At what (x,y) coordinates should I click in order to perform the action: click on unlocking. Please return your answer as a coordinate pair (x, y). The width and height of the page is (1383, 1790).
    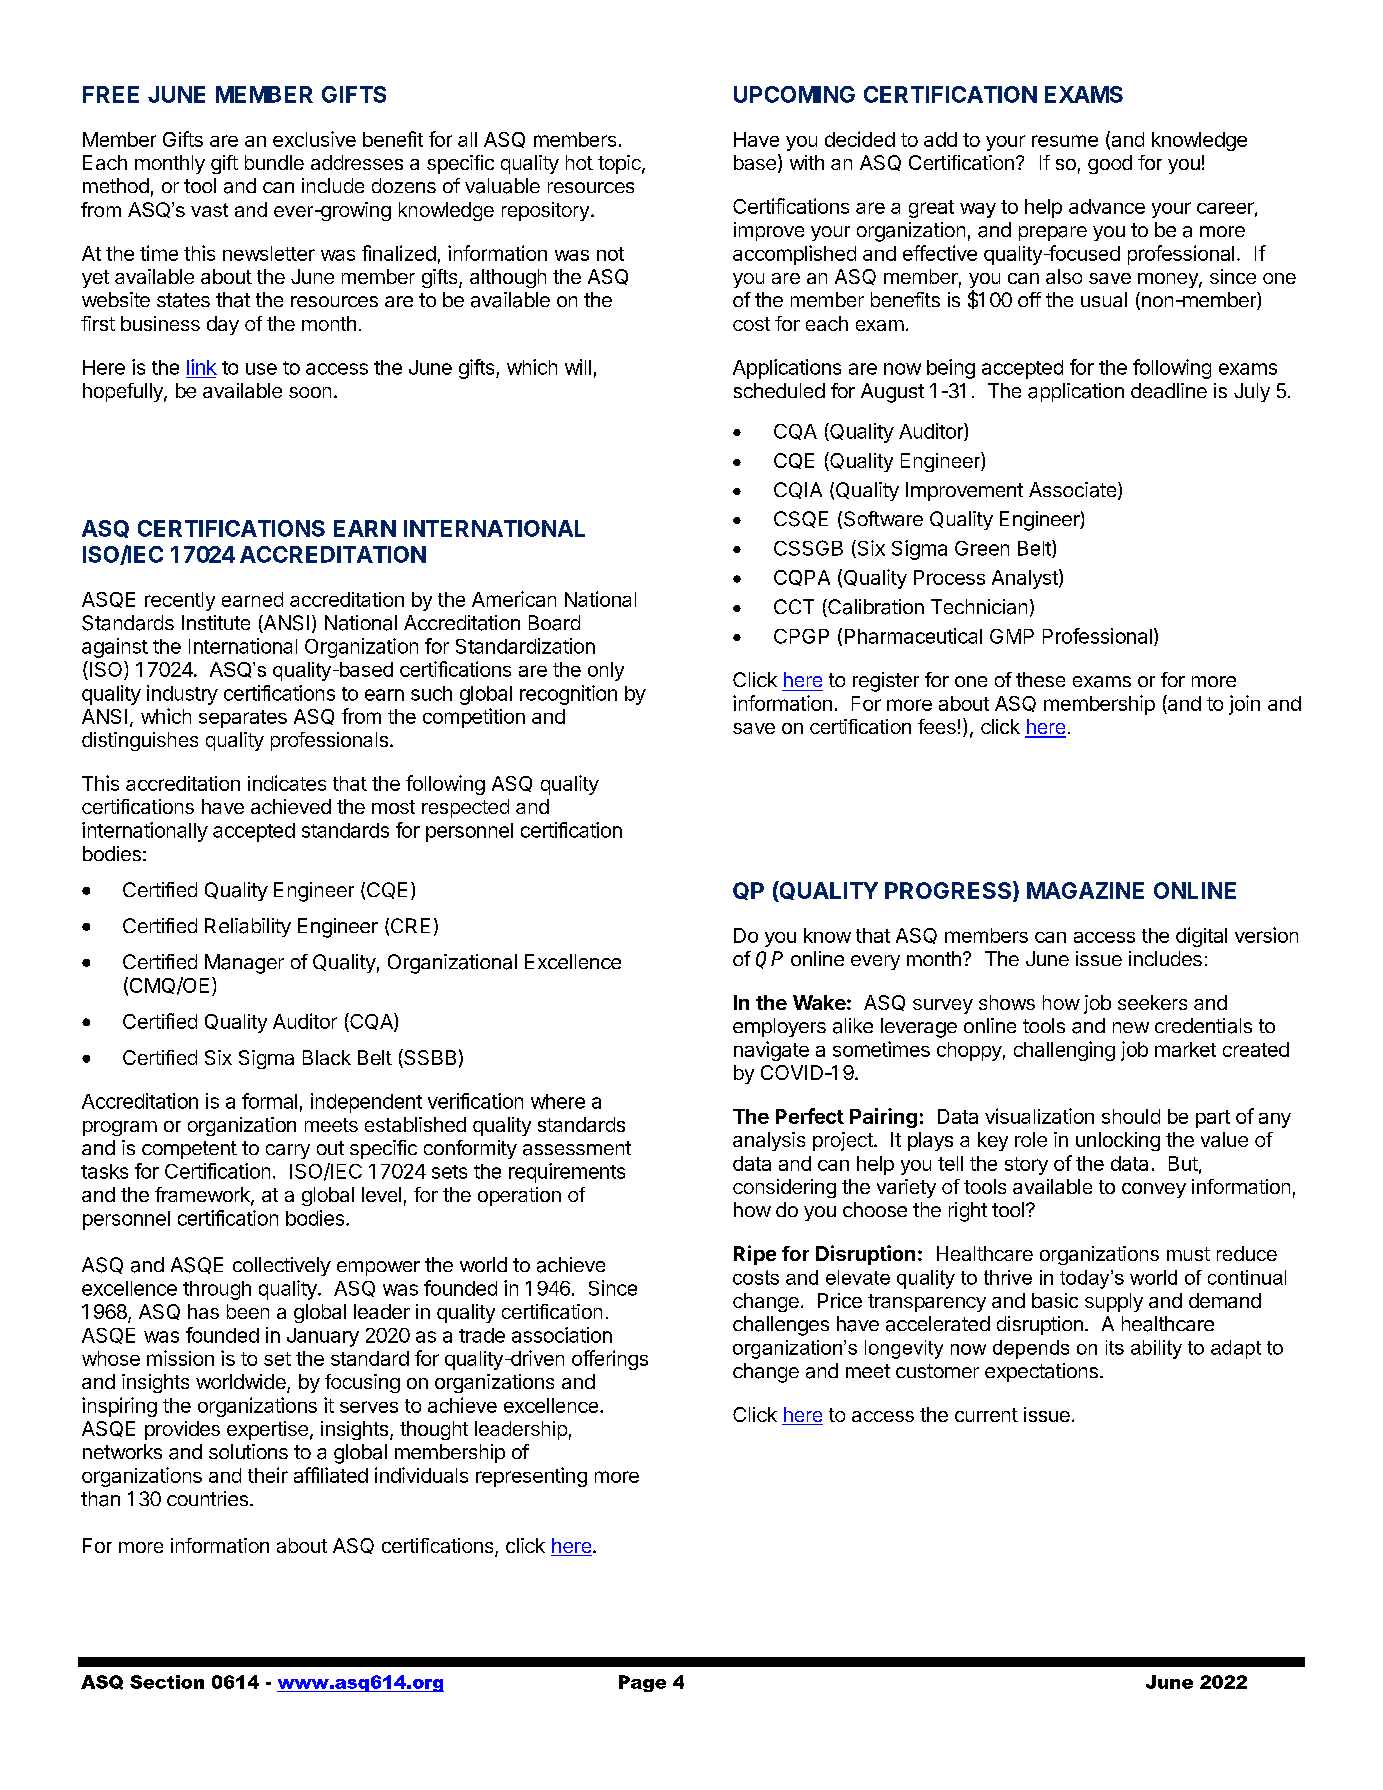
    Looking at the image, I should click on (1118, 1141).
